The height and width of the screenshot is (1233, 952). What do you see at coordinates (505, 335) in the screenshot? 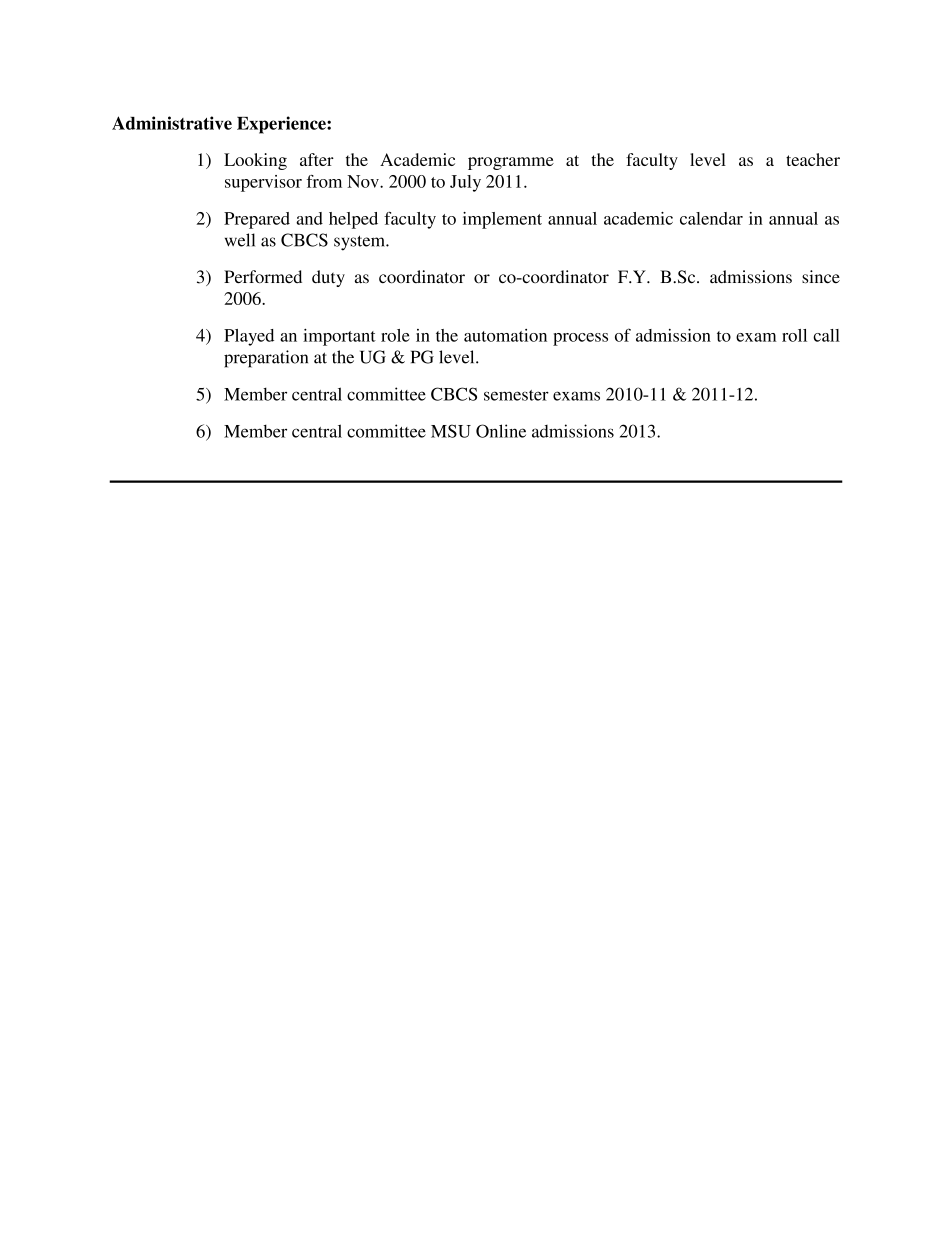
I see `automation` at bounding box center [505, 335].
